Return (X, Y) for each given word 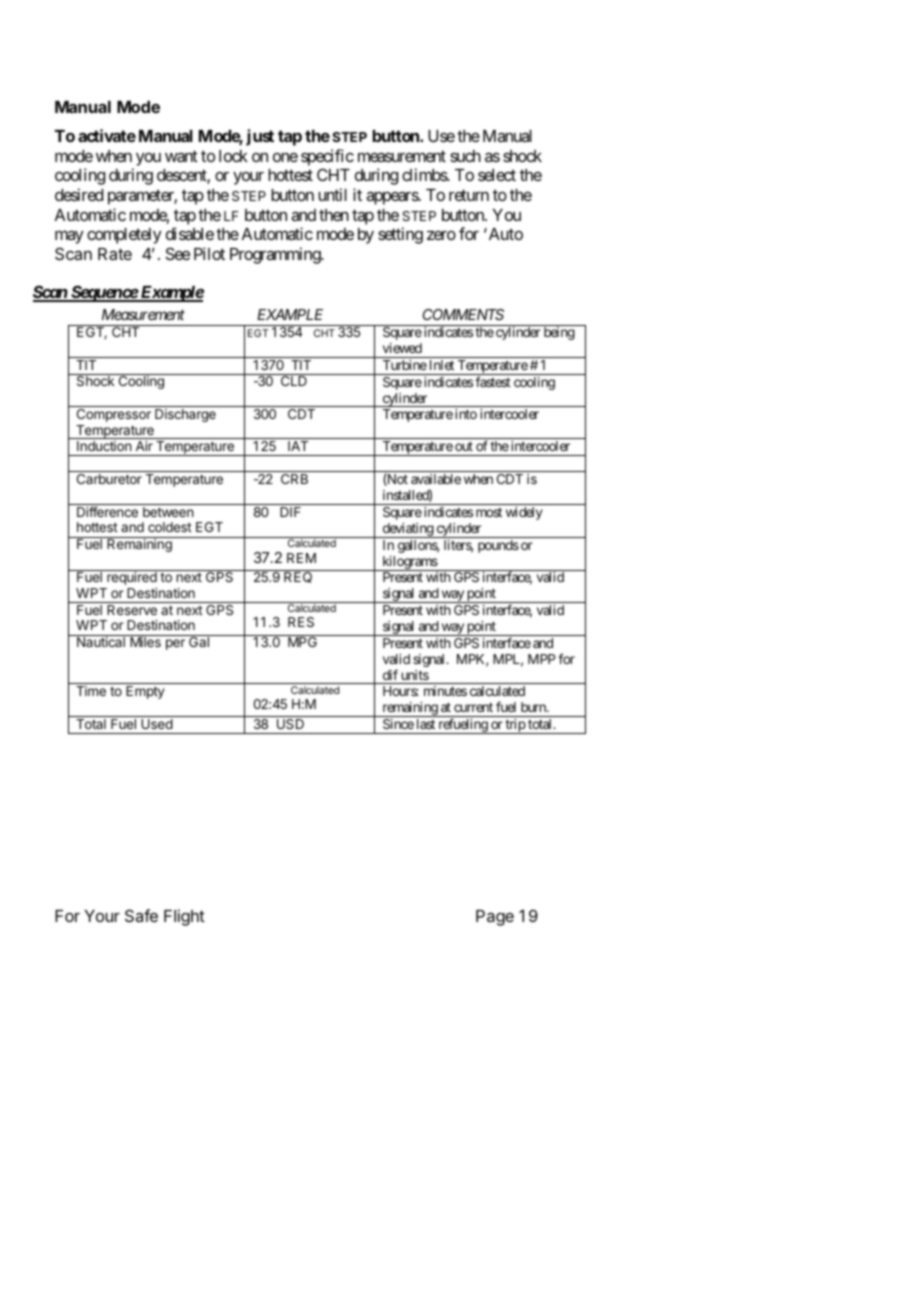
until (332, 194)
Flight (184, 917)
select (497, 175)
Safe (141, 915)
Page (495, 918)
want (181, 156)
